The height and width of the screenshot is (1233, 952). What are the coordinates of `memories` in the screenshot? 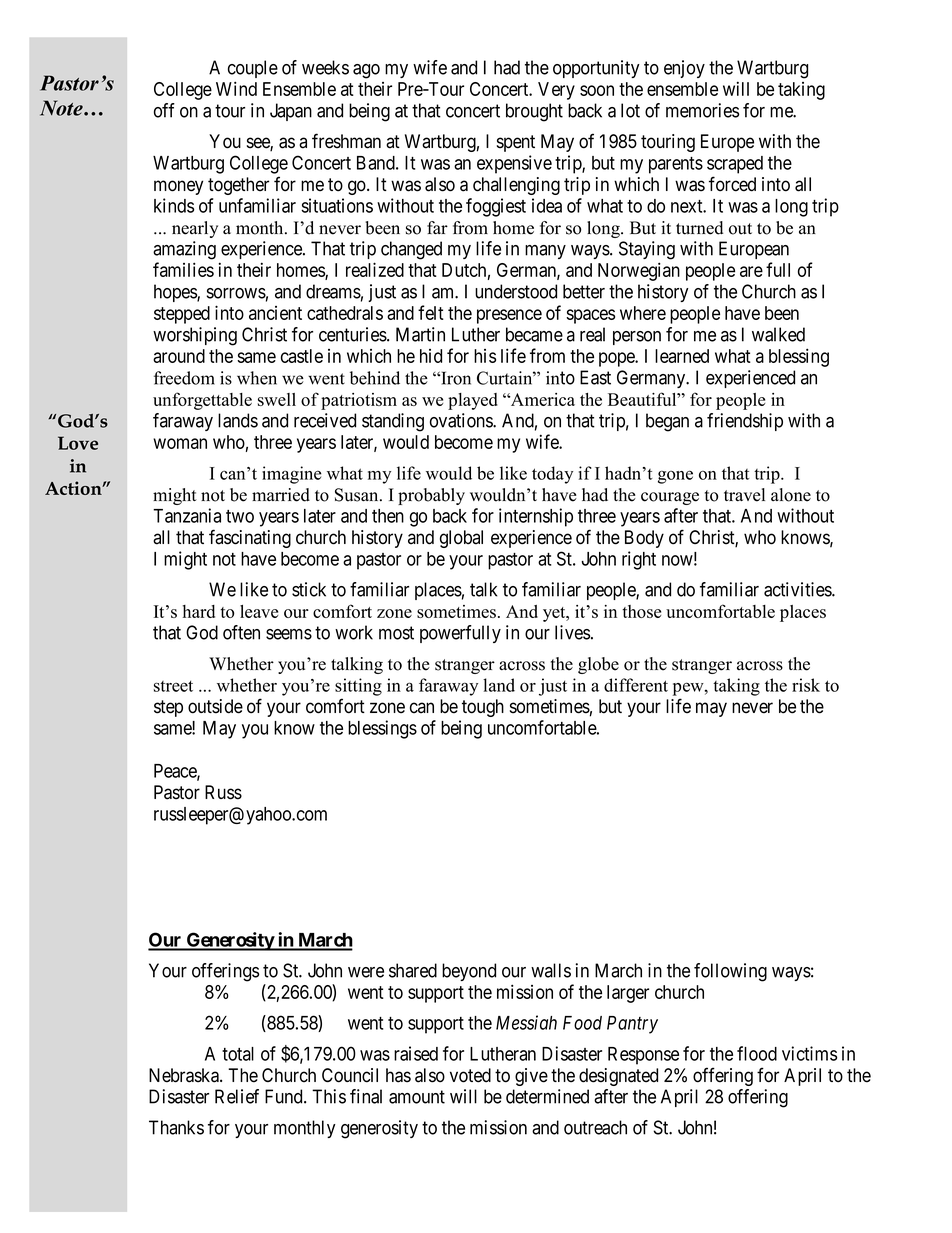 It's located at (702, 110).
